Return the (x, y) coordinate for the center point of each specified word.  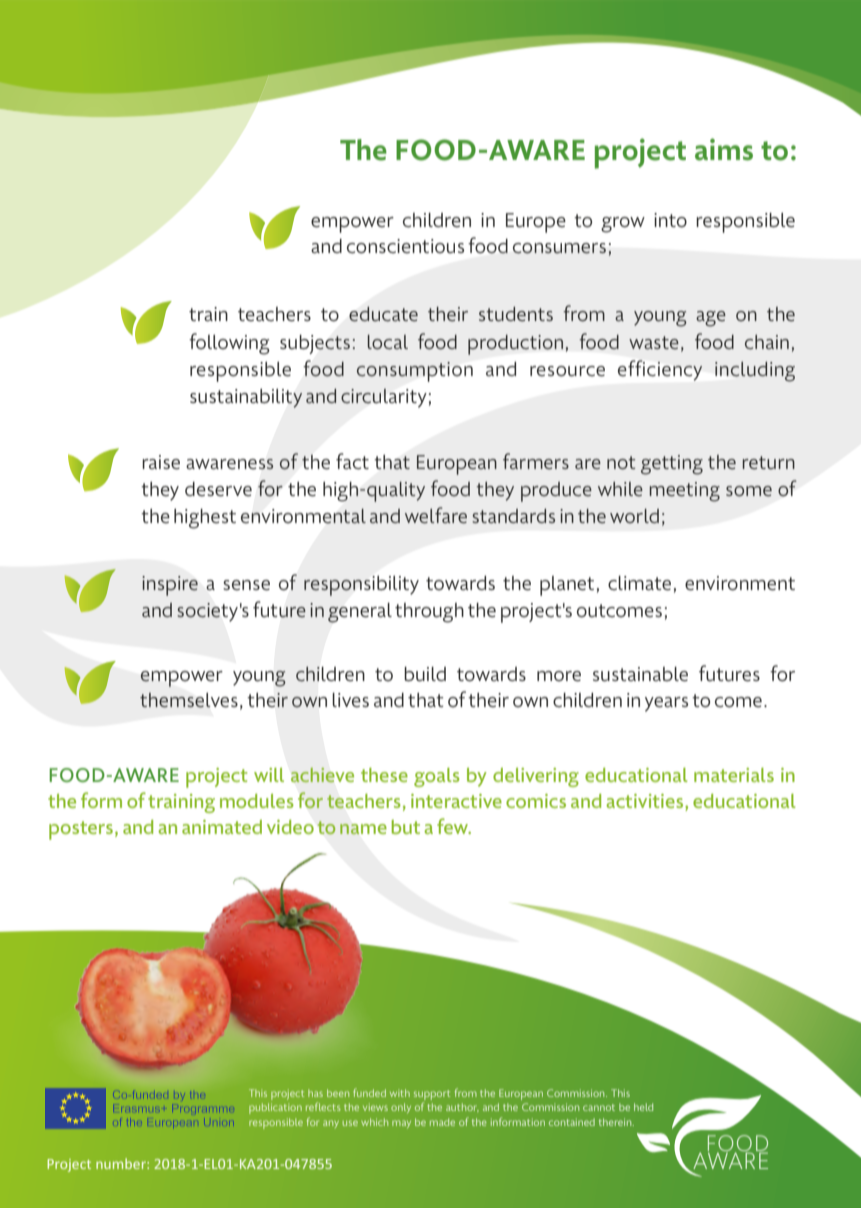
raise (161, 462)
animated (222, 827)
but (406, 827)
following (229, 344)
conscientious (405, 246)
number (122, 1163)
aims (724, 149)
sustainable (640, 674)
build (425, 674)
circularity (384, 398)
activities (646, 802)
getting (672, 465)
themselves (189, 700)
